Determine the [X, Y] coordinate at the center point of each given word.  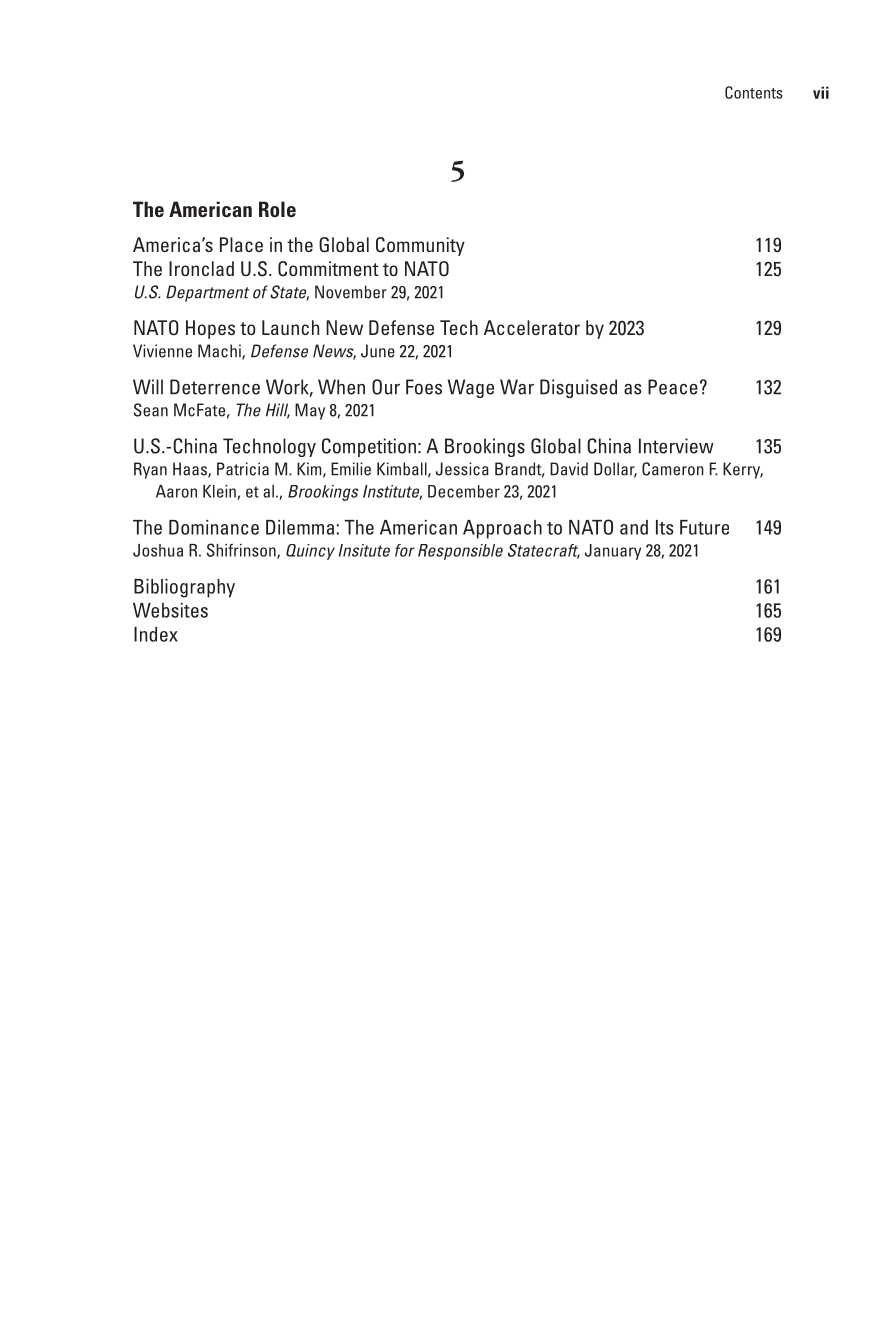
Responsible [460, 552]
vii [821, 92]
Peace [673, 387]
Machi [220, 352]
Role [277, 209]
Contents [754, 92]
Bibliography [184, 588]
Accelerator [532, 327]
